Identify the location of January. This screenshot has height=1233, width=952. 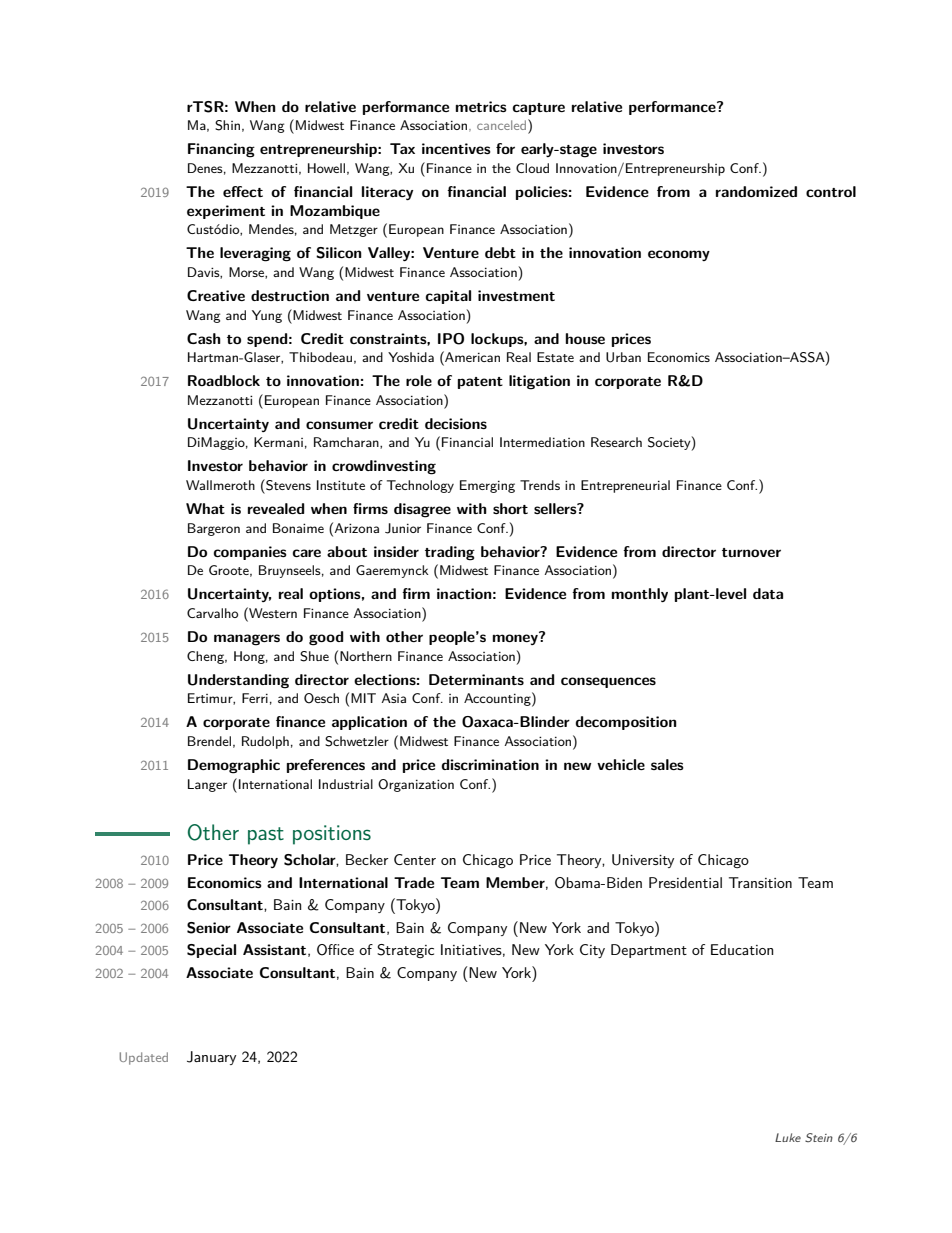
(211, 1058).
